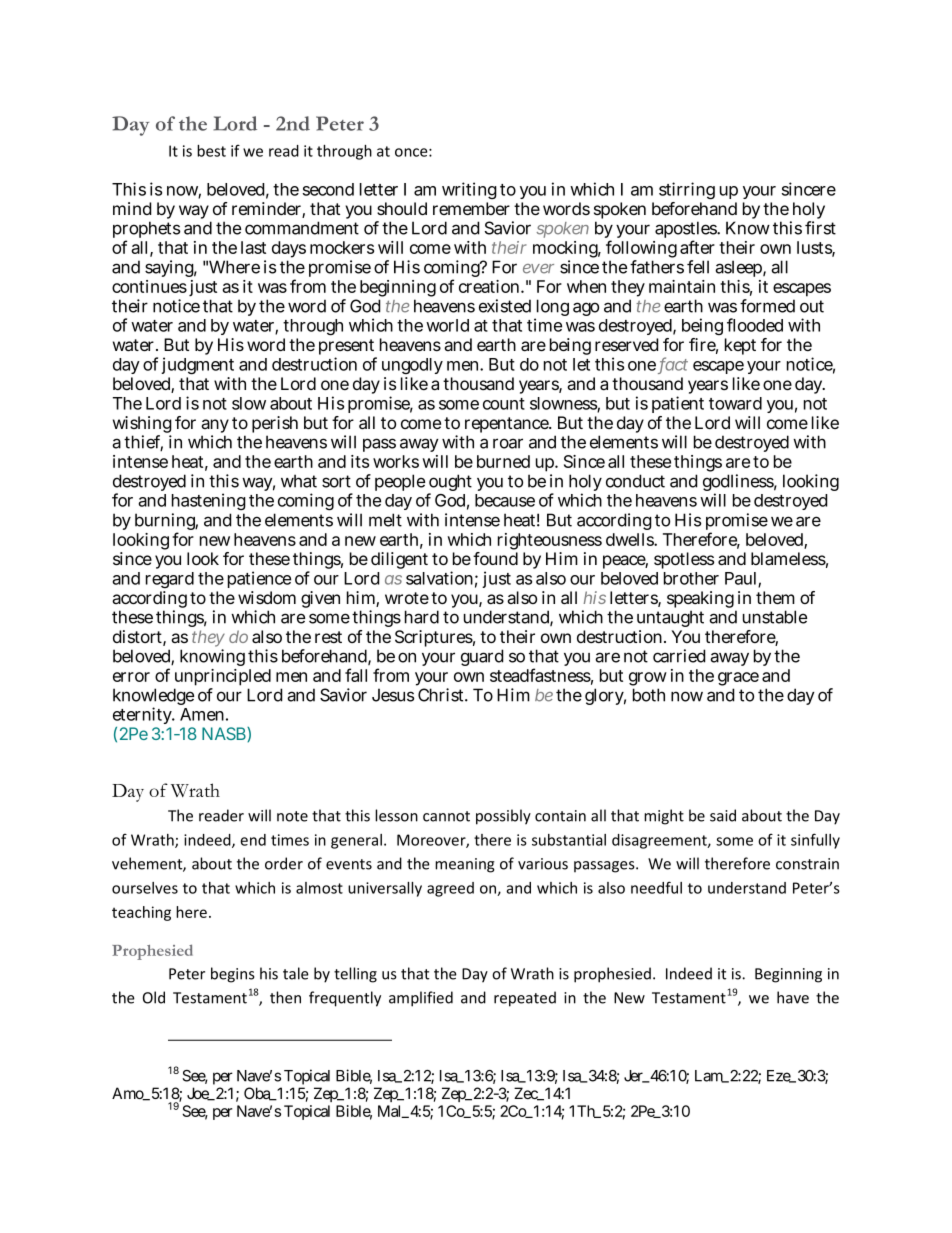 The width and height of the image is (952, 1233). Describe the element at coordinates (469, 190) in the image. I see `writing` at that location.
